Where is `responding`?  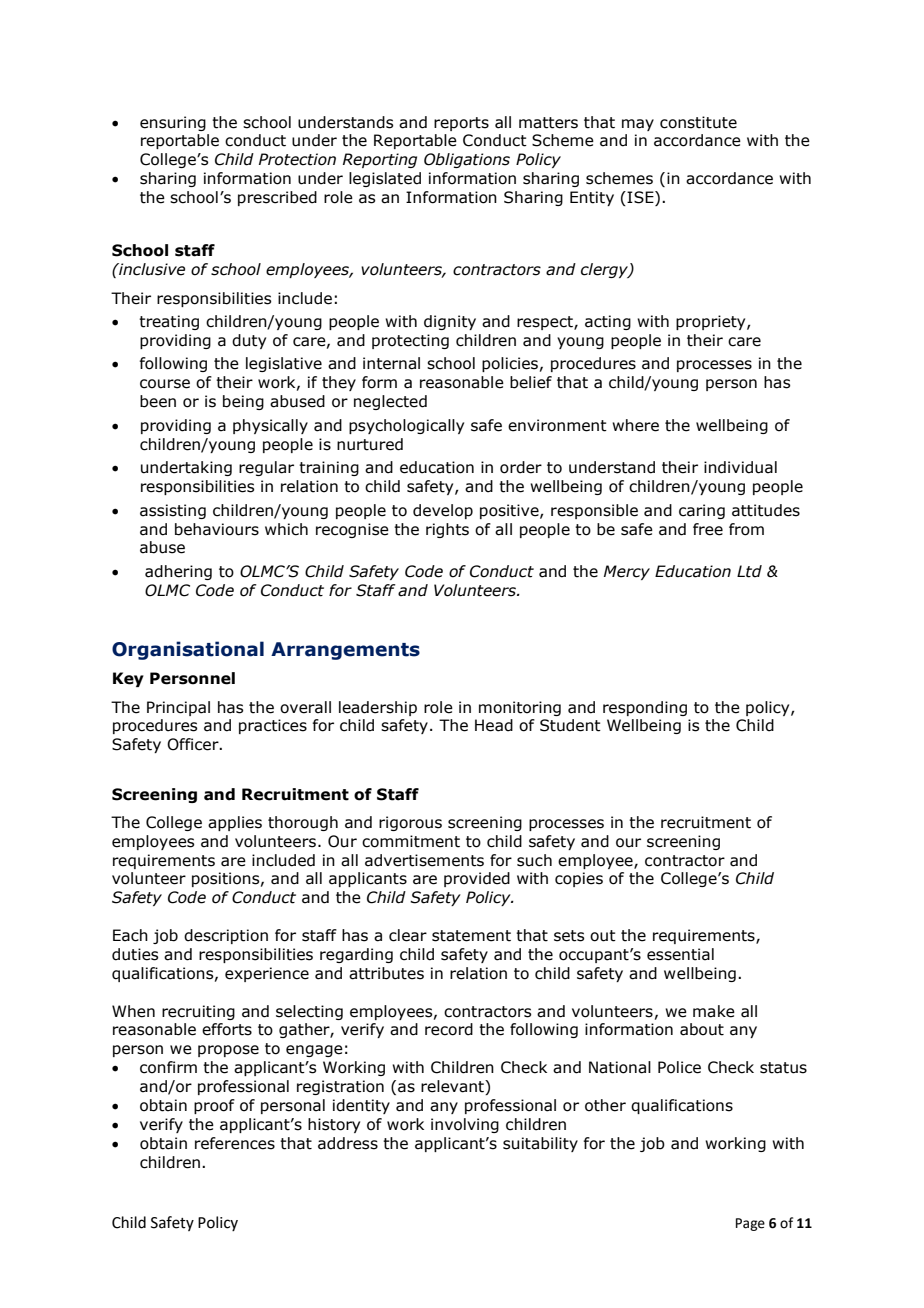
responding is located at coordinates (645, 708).
